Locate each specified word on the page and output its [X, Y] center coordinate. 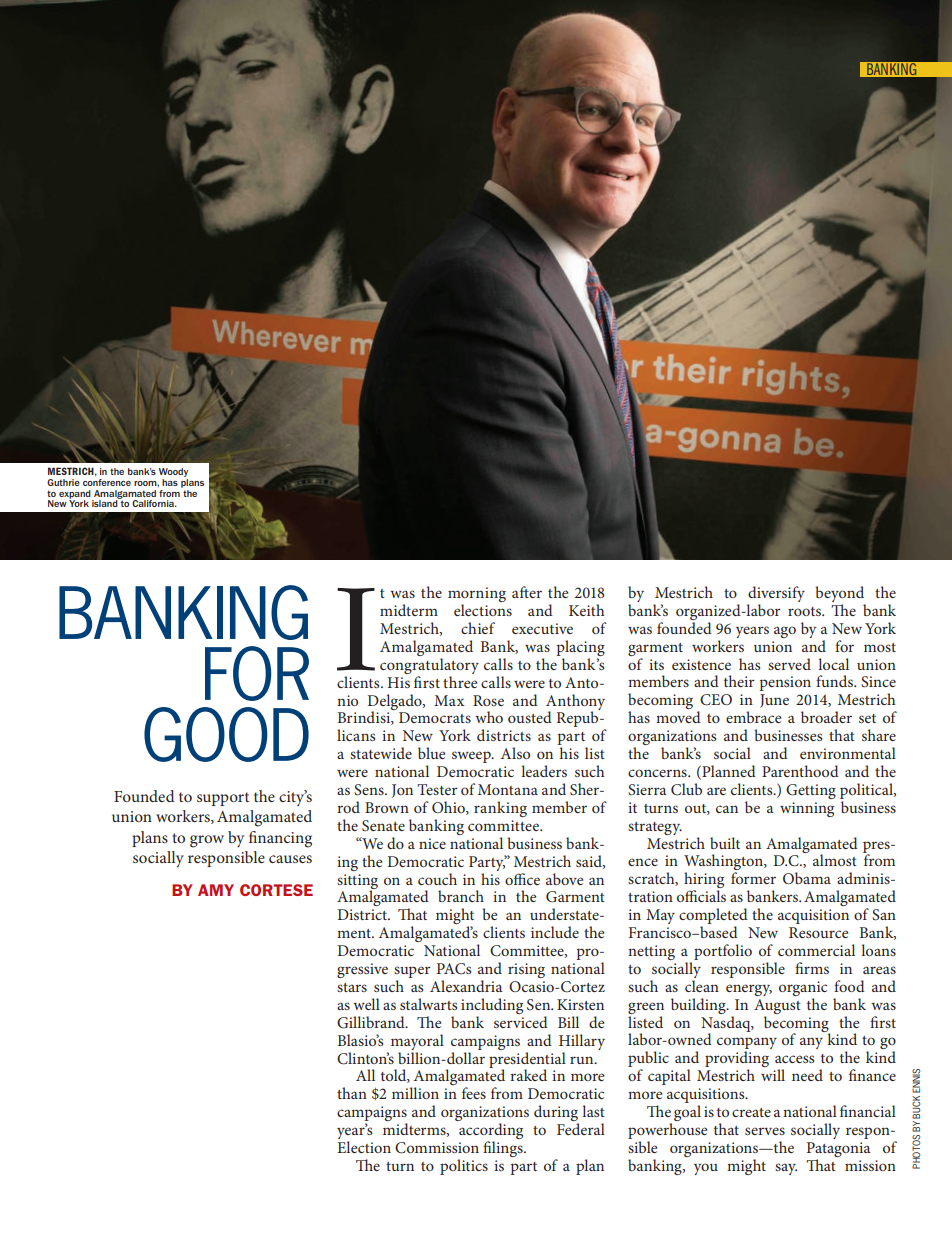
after [527, 592]
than [352, 1093]
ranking [500, 809]
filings [504, 1149]
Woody [173, 472]
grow [207, 841]
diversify [776, 595]
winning [807, 809]
